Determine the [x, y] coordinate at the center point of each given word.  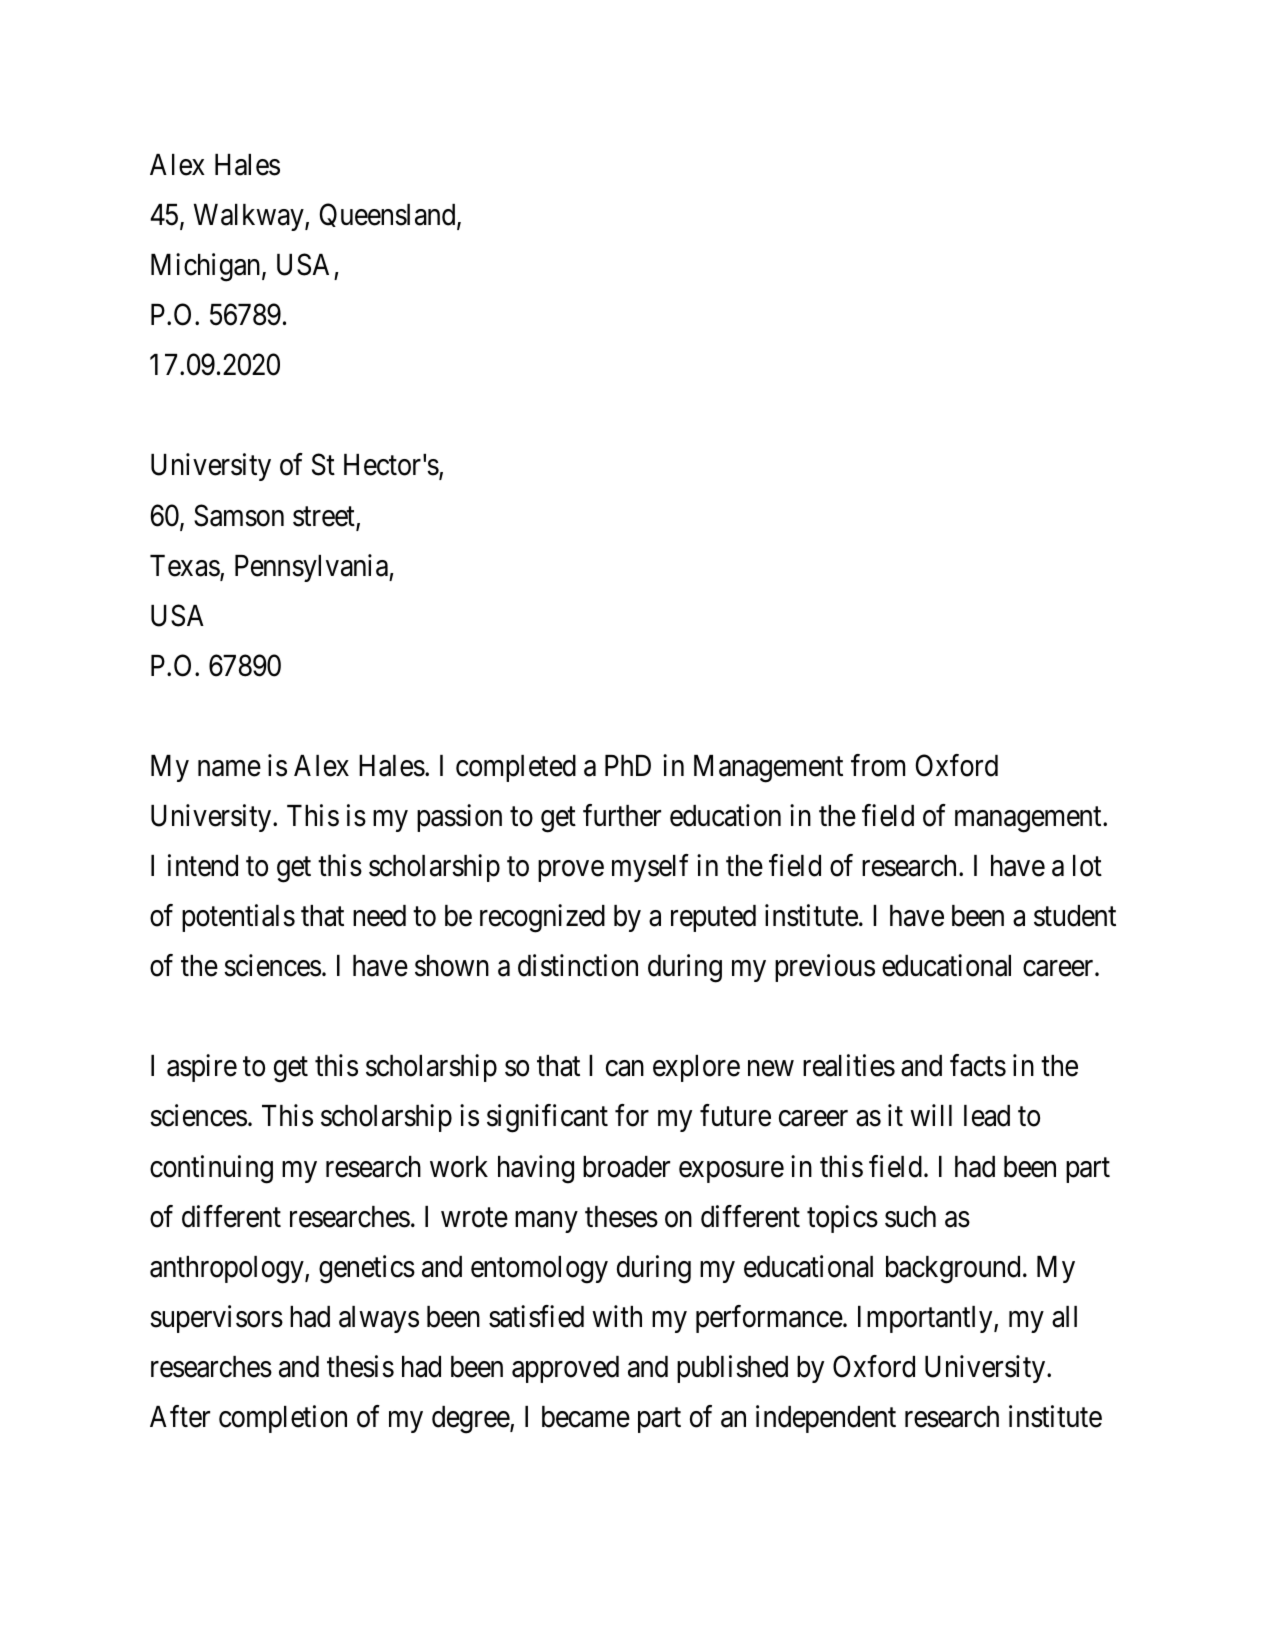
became [586, 1417]
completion [283, 1419]
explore [696, 1068]
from [878, 765]
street [325, 518]
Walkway [250, 217]
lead [987, 1116]
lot [1087, 866]
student [1075, 916]
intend [203, 865]
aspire [202, 1068]
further [622, 815]
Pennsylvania [312, 568]
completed [516, 768]
